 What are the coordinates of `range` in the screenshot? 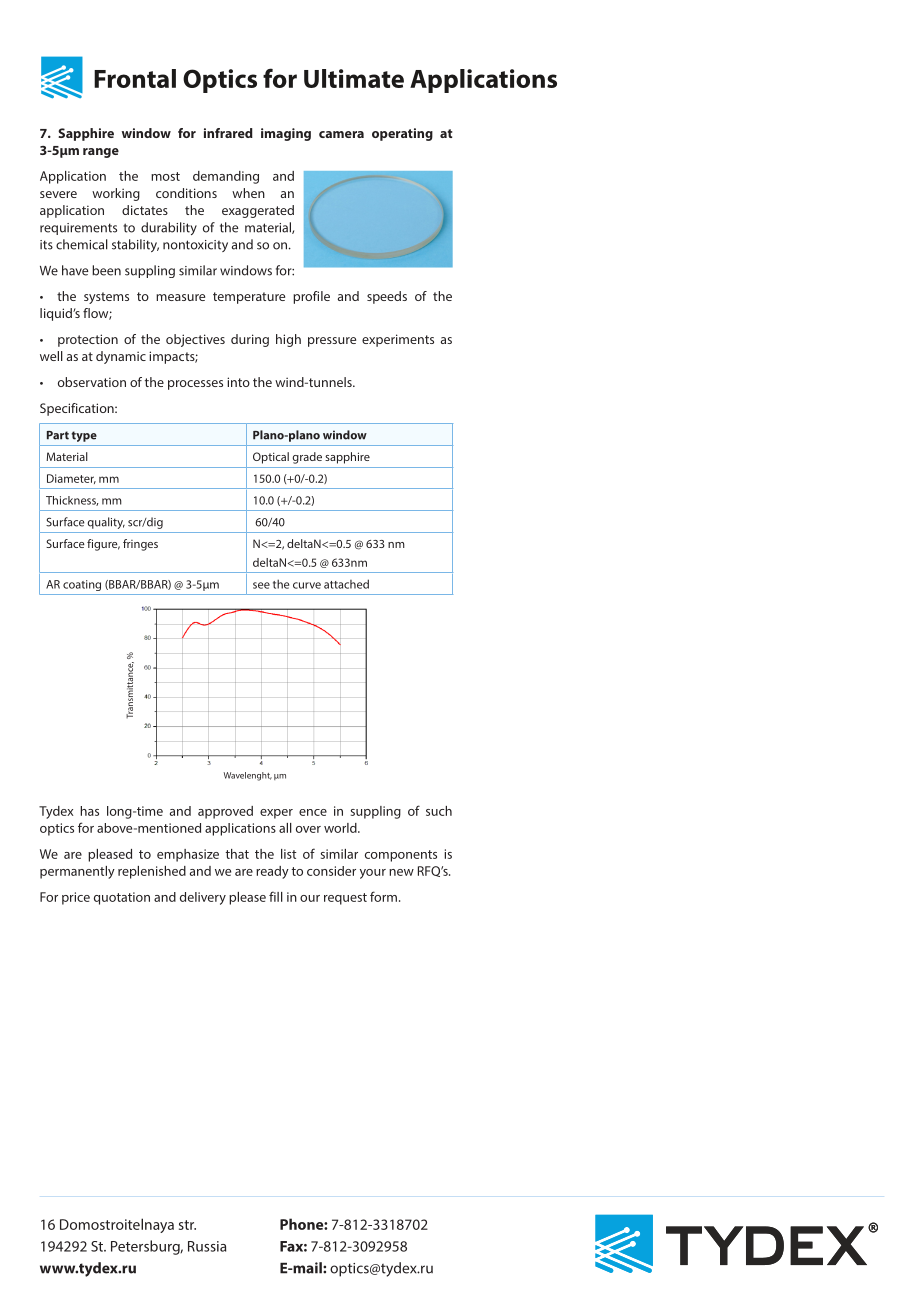 It's located at (101, 153).
